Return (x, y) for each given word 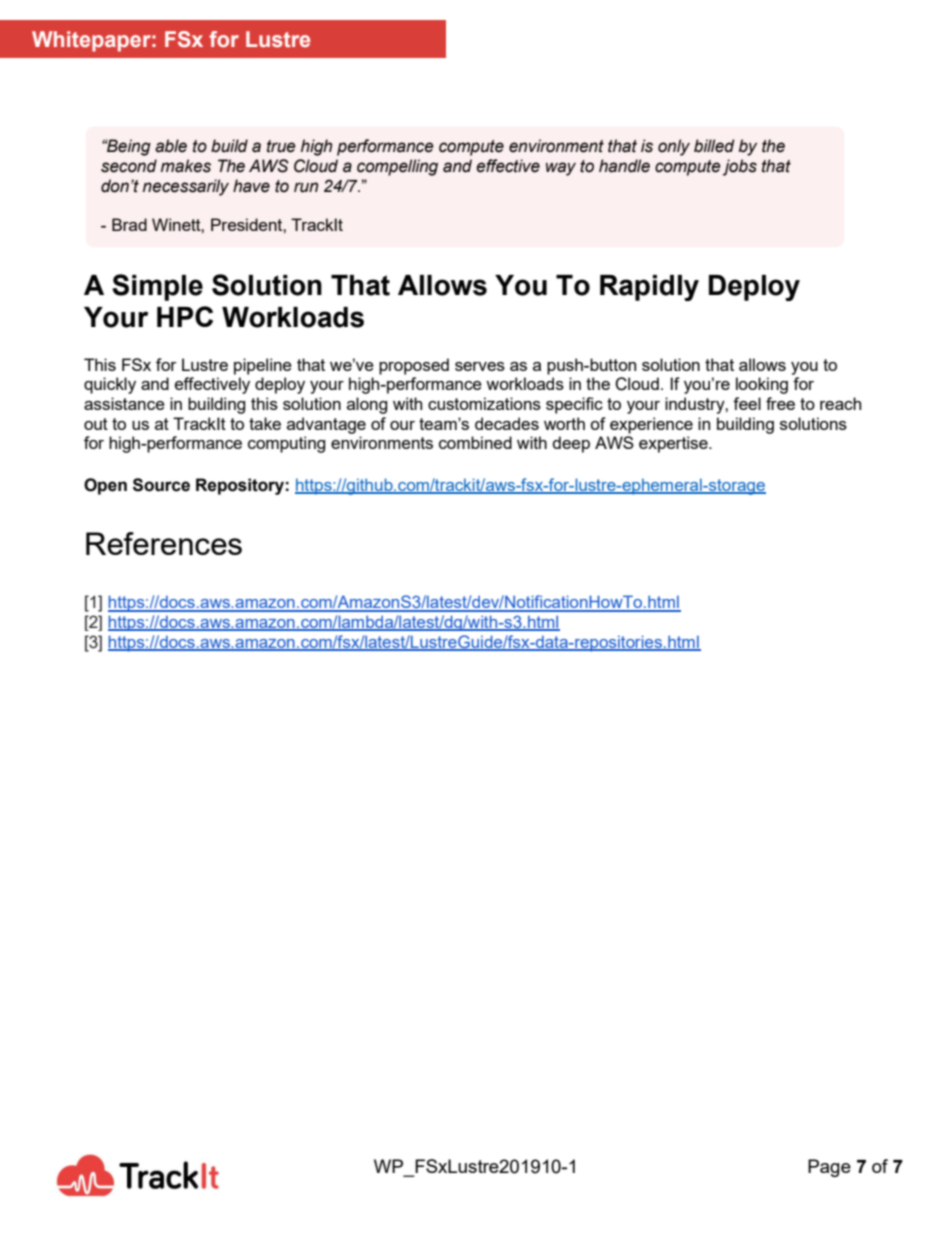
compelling (397, 167)
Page (829, 1168)
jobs (740, 167)
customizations (484, 403)
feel (747, 403)
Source (161, 485)
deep (571, 444)
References (164, 543)
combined (475, 442)
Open (105, 486)
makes (186, 166)
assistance (124, 403)
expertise (674, 444)
